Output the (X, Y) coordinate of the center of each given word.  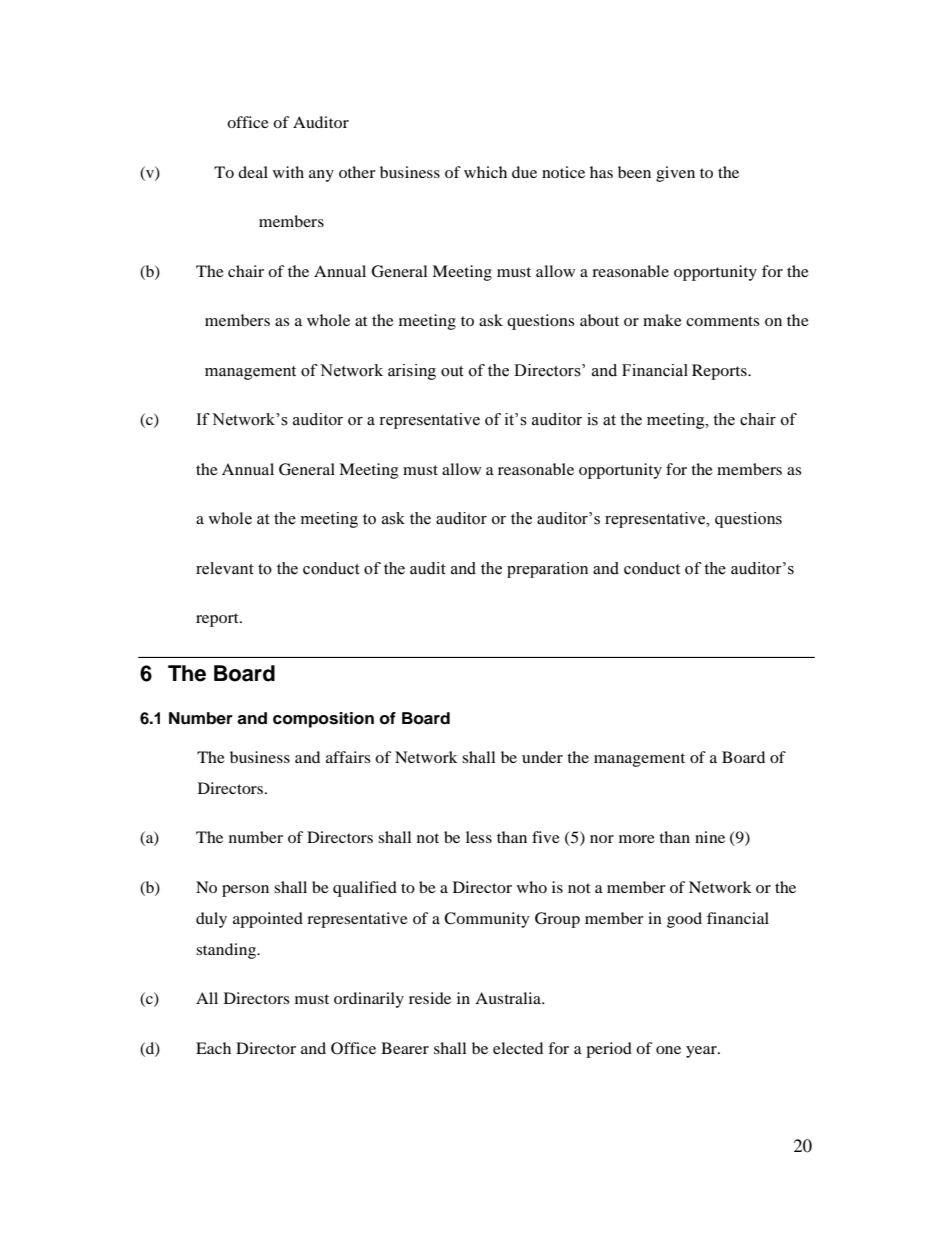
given (675, 174)
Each (213, 1048)
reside (430, 998)
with (288, 172)
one (668, 1050)
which (485, 172)
